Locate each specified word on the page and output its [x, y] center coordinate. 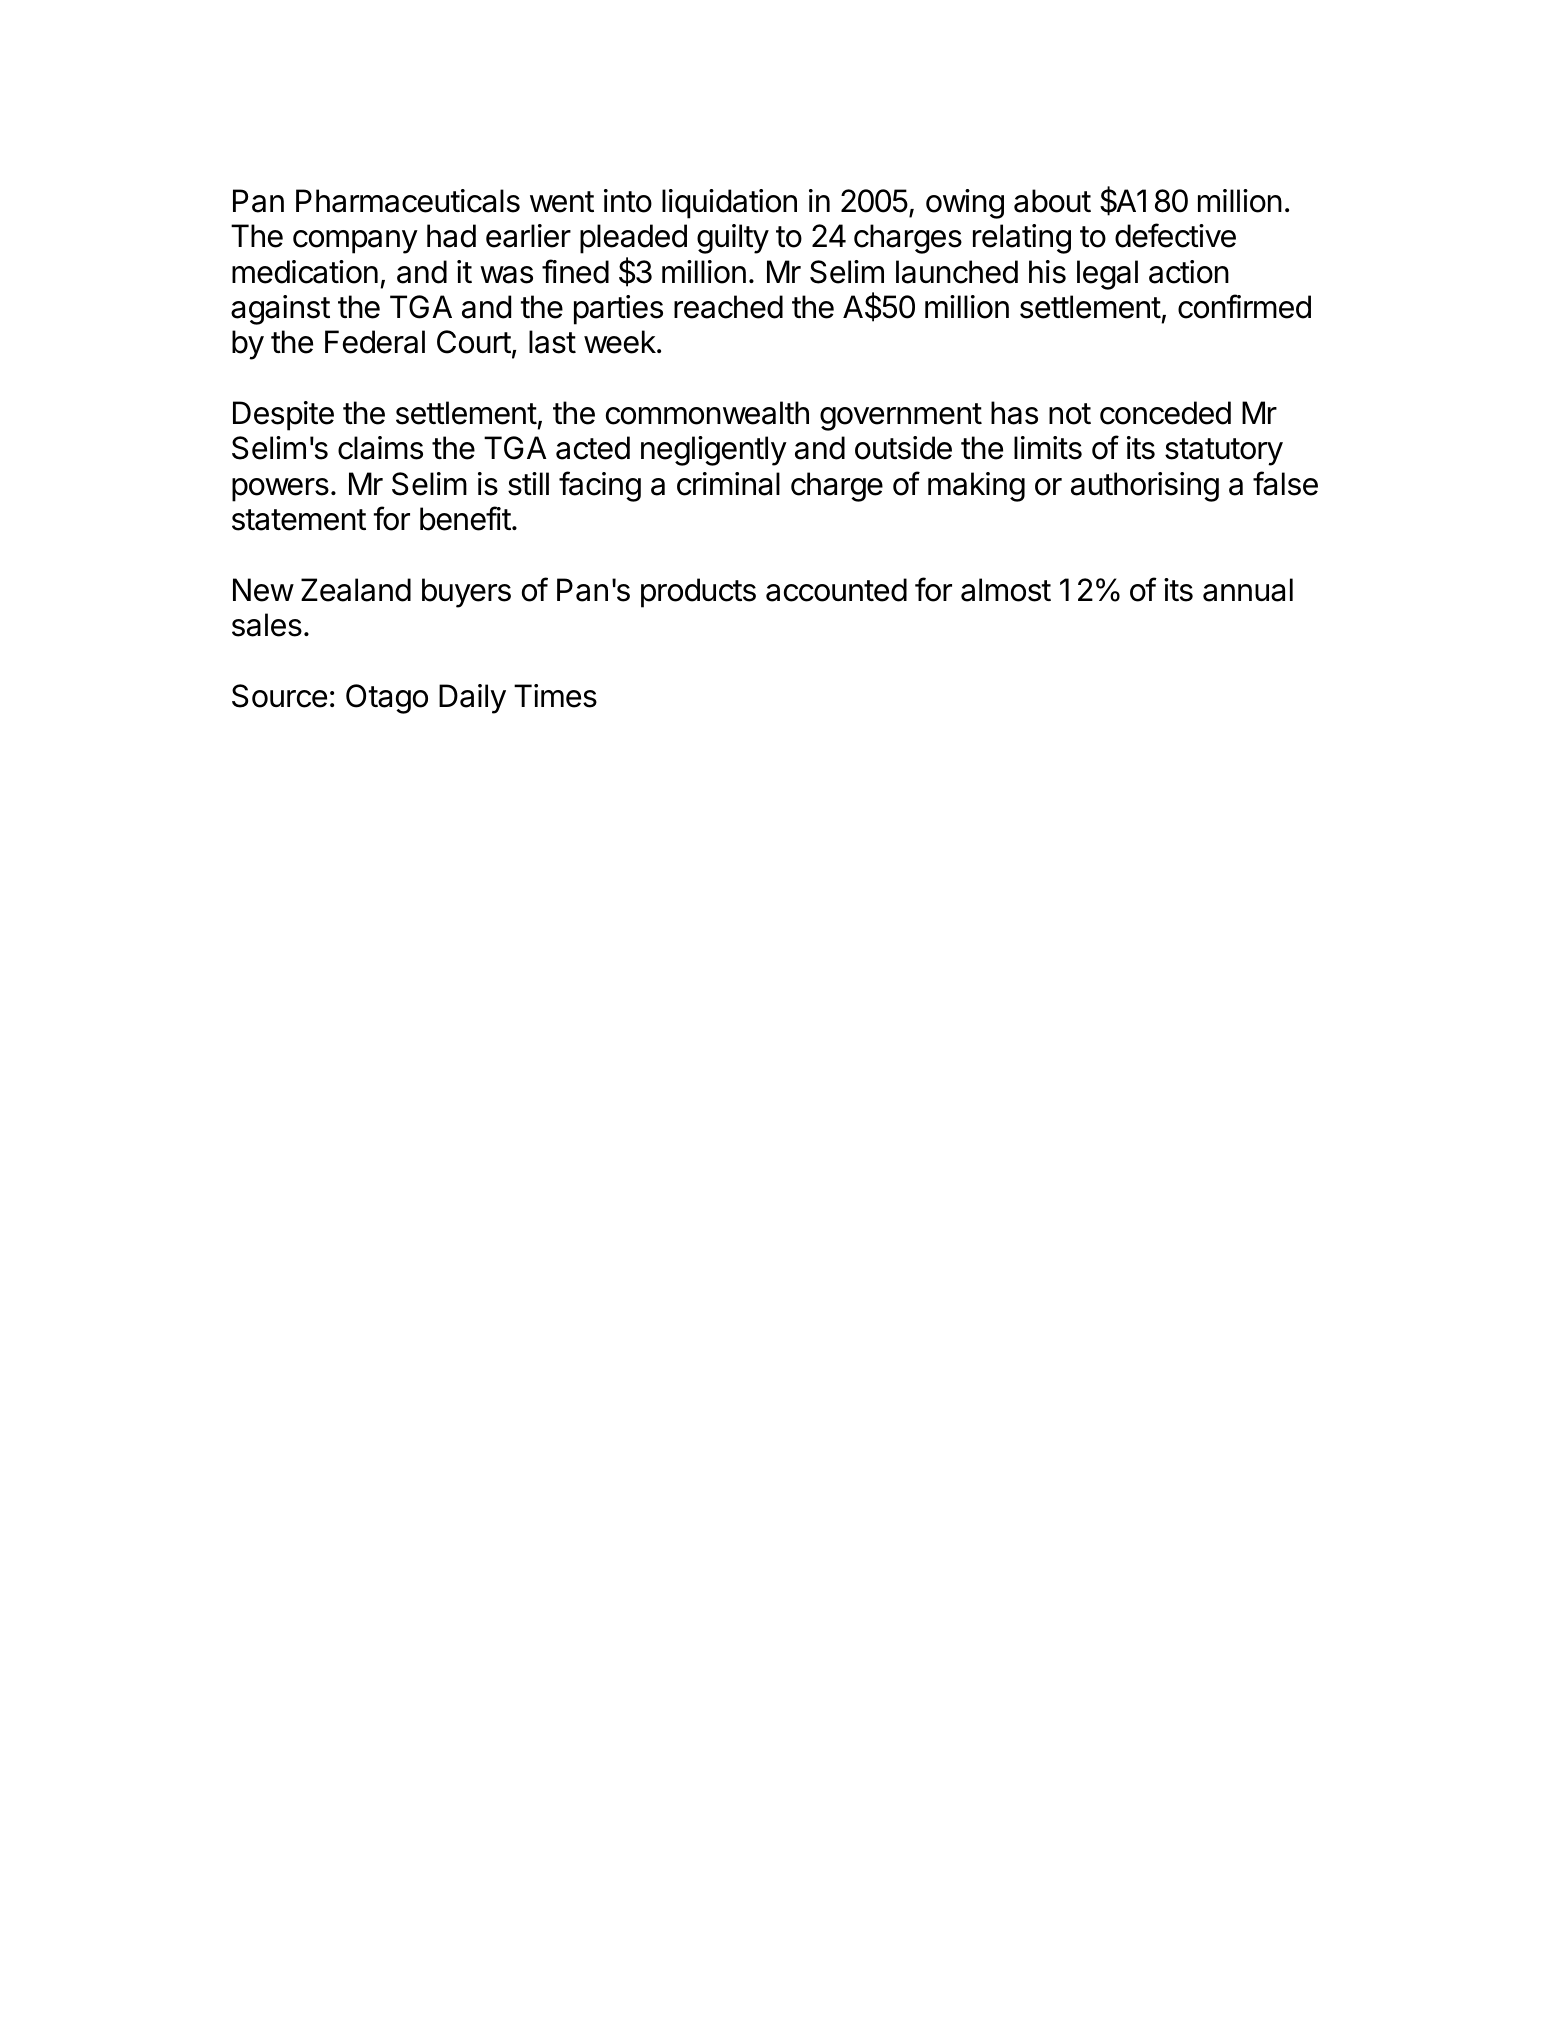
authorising [1145, 487]
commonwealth [707, 413]
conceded [1165, 413]
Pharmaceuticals [408, 201]
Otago [387, 699]
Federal [375, 342]
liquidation [729, 204]
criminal [728, 484]
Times [555, 696]
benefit [465, 518]
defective [1175, 235]
